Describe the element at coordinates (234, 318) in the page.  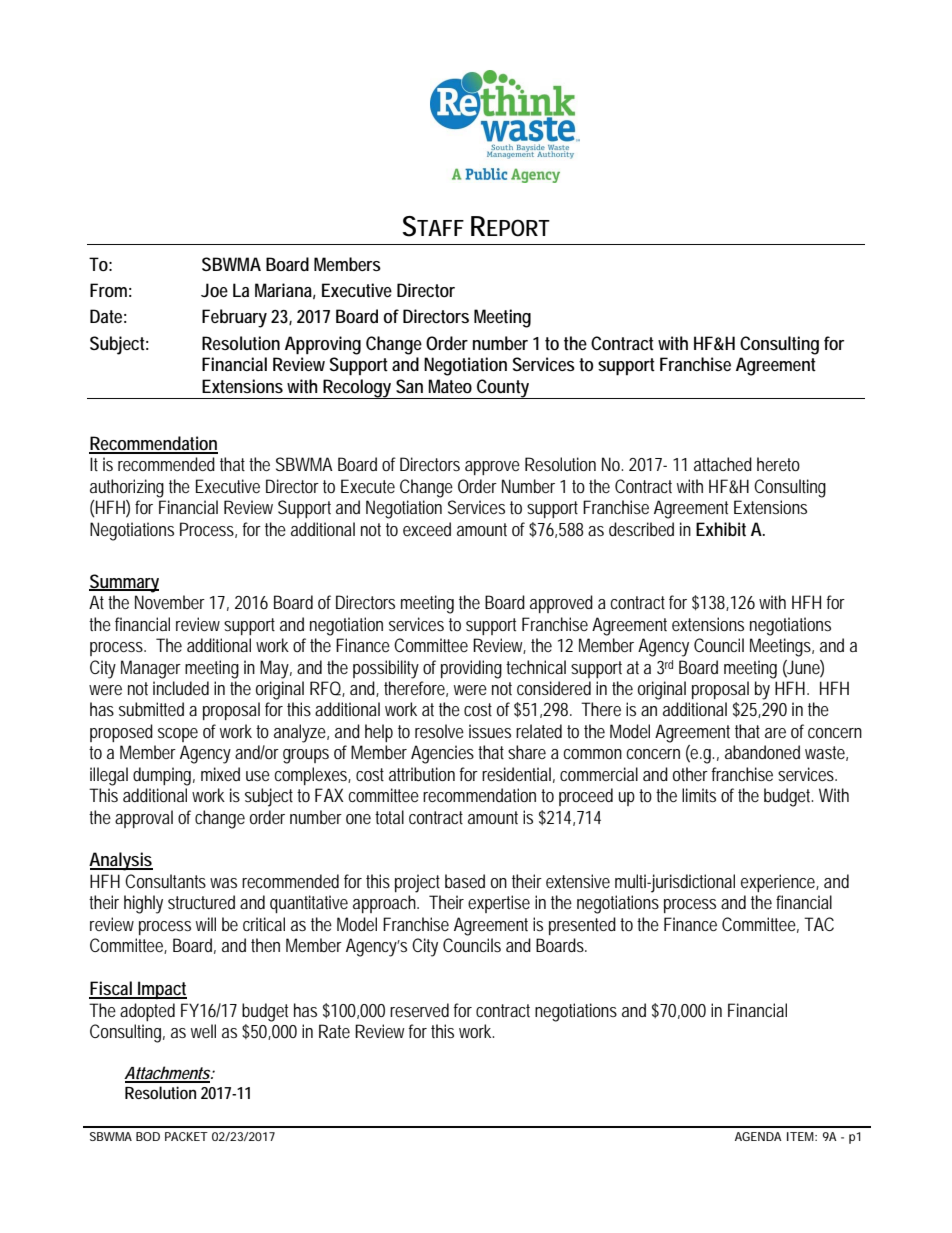
I see `February` at that location.
